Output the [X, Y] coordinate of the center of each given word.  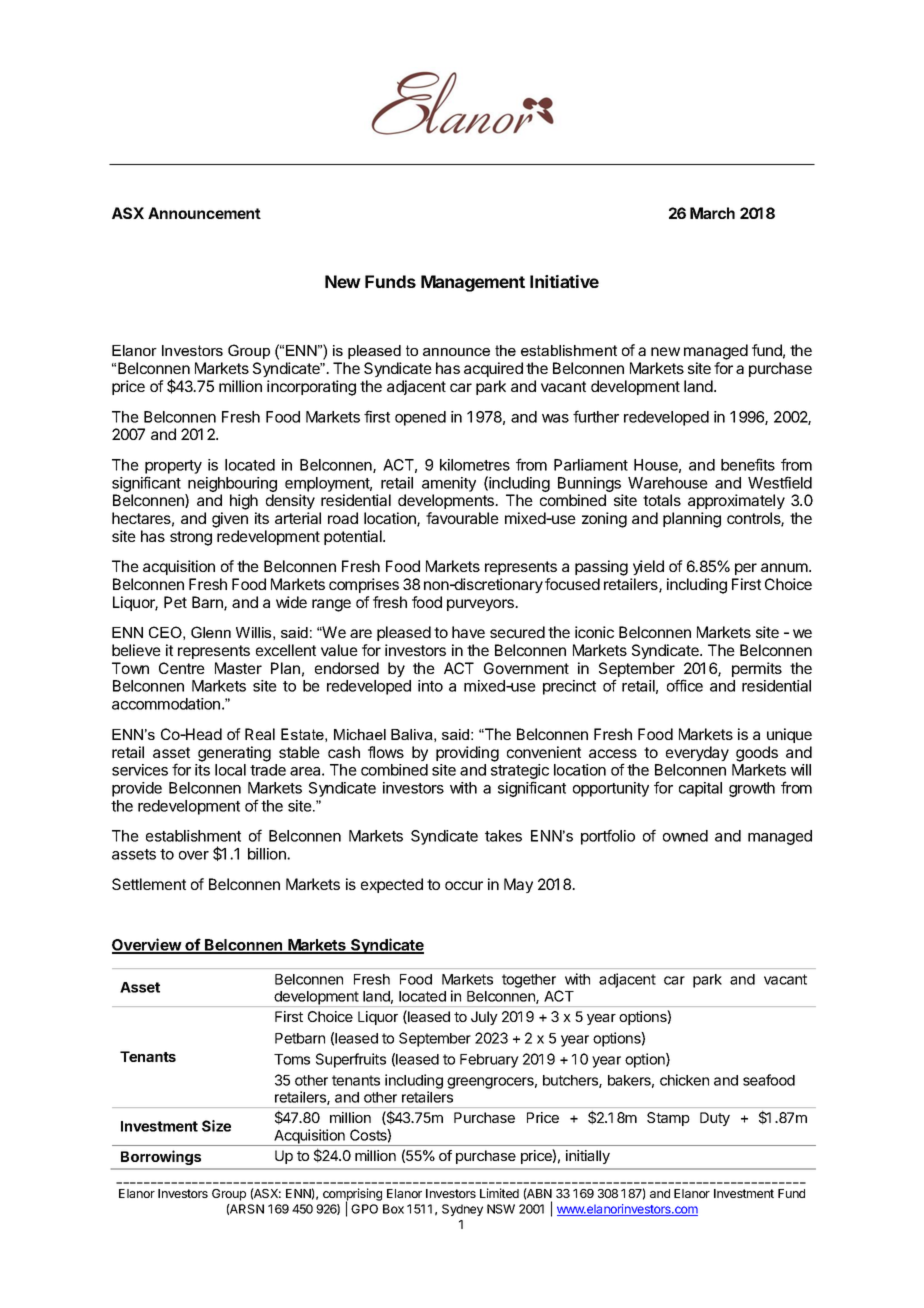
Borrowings [161, 1157]
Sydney [462, 1210]
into [430, 686]
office [685, 685]
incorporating [311, 388]
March [712, 213]
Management [473, 283]
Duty [715, 1119]
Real [260, 734]
